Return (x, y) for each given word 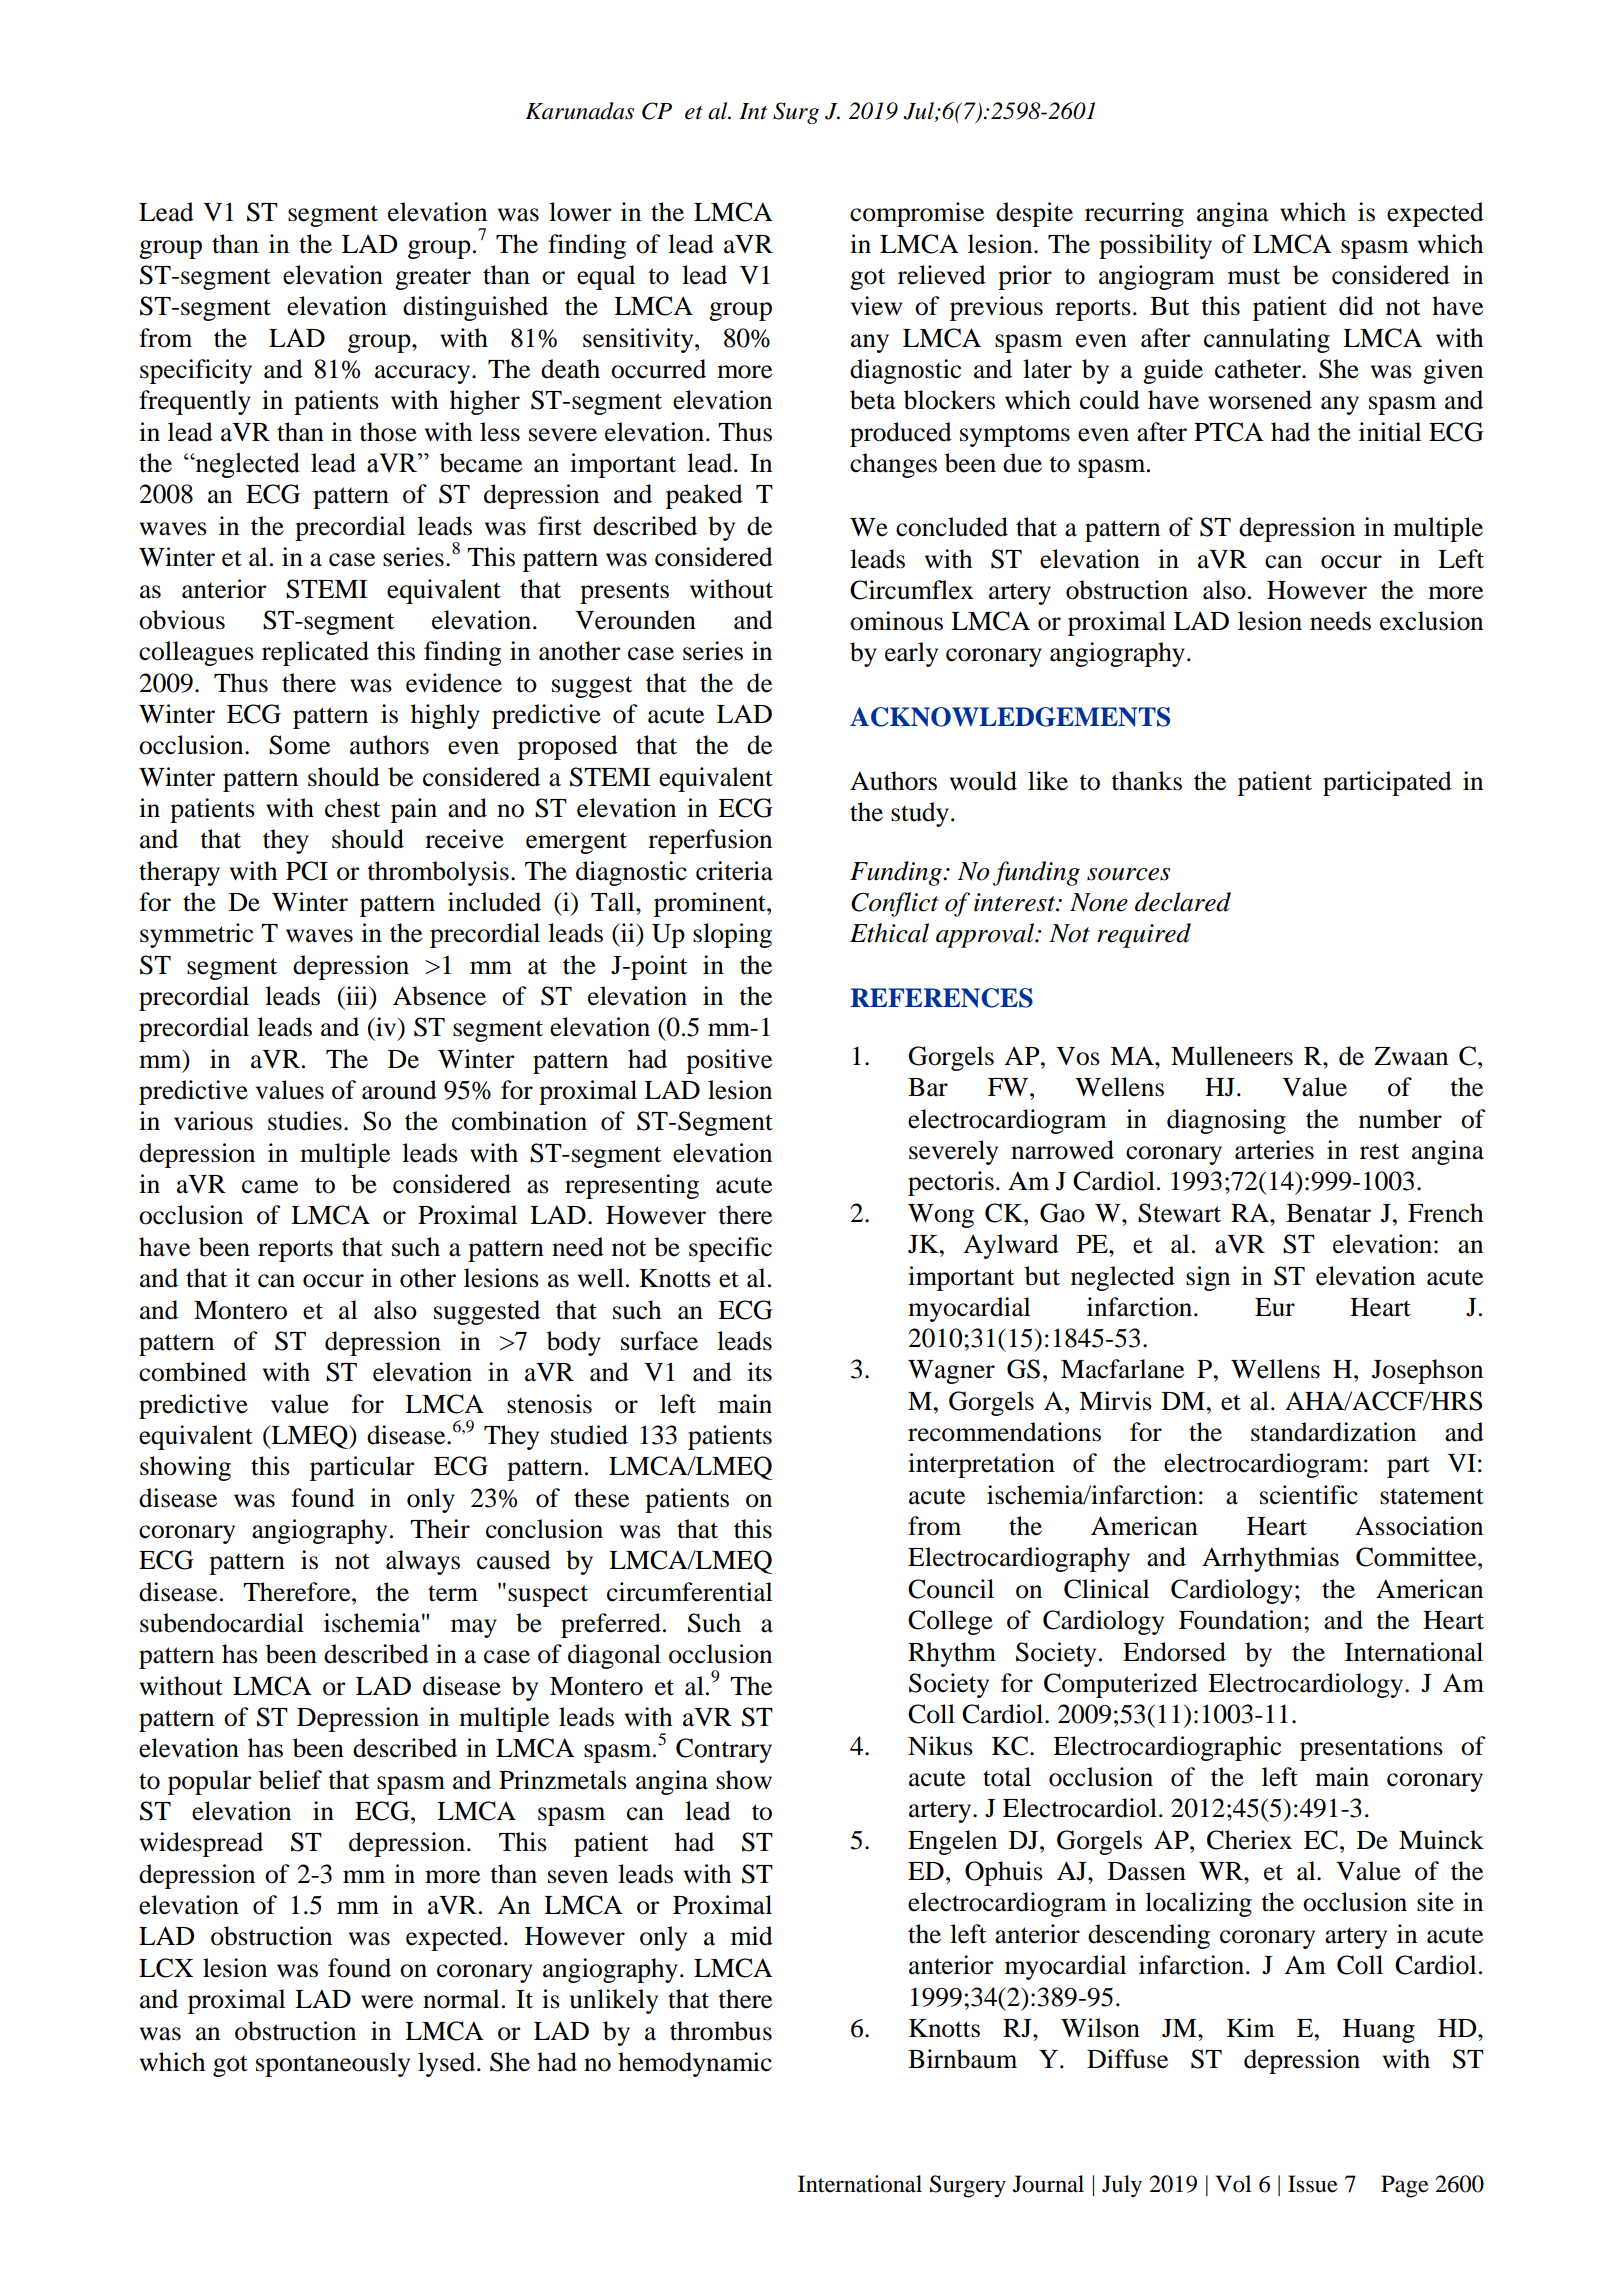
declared (1183, 902)
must (1254, 276)
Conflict (894, 904)
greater (433, 279)
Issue (1313, 2184)
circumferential (689, 1592)
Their (440, 1529)
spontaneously (333, 2064)
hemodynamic (695, 2064)
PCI (307, 871)
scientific (1309, 1495)
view (876, 306)
